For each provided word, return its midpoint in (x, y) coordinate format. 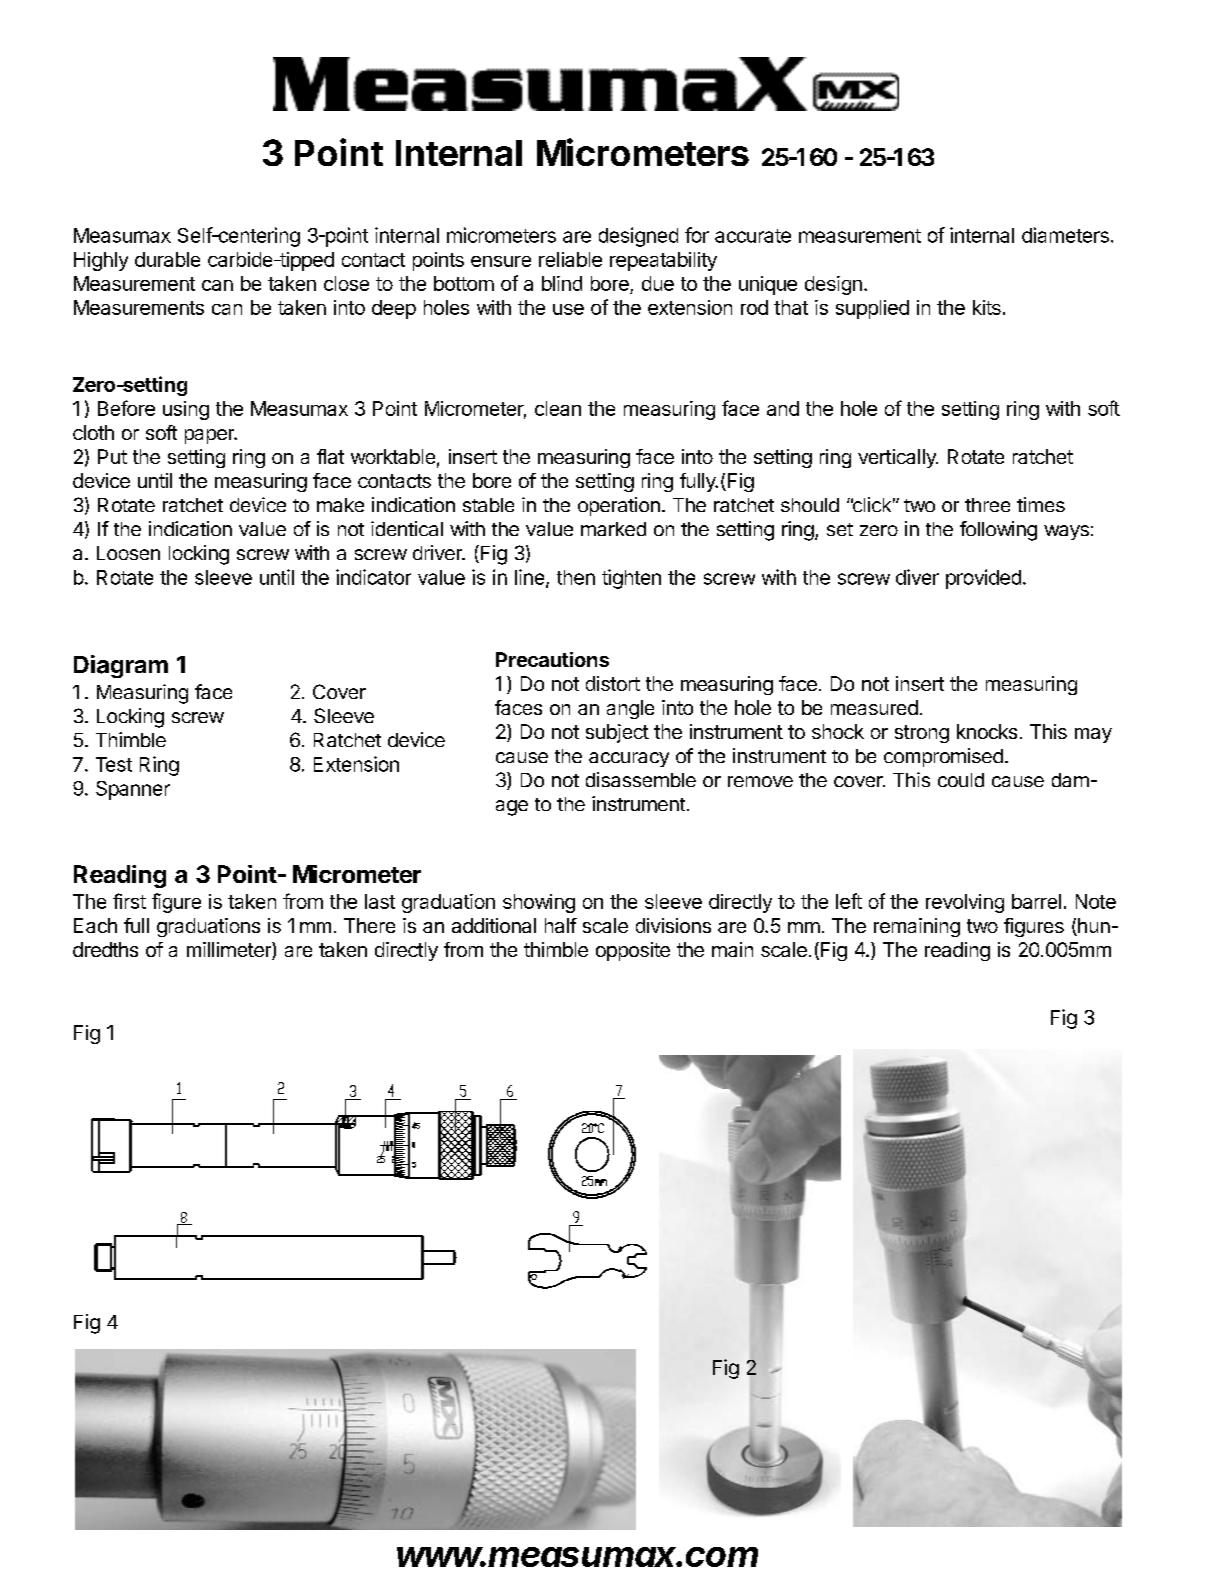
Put (112, 456)
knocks (987, 731)
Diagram (121, 666)
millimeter (230, 951)
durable (167, 259)
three (987, 505)
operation (619, 506)
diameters (1065, 235)
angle (630, 709)
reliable (570, 259)
